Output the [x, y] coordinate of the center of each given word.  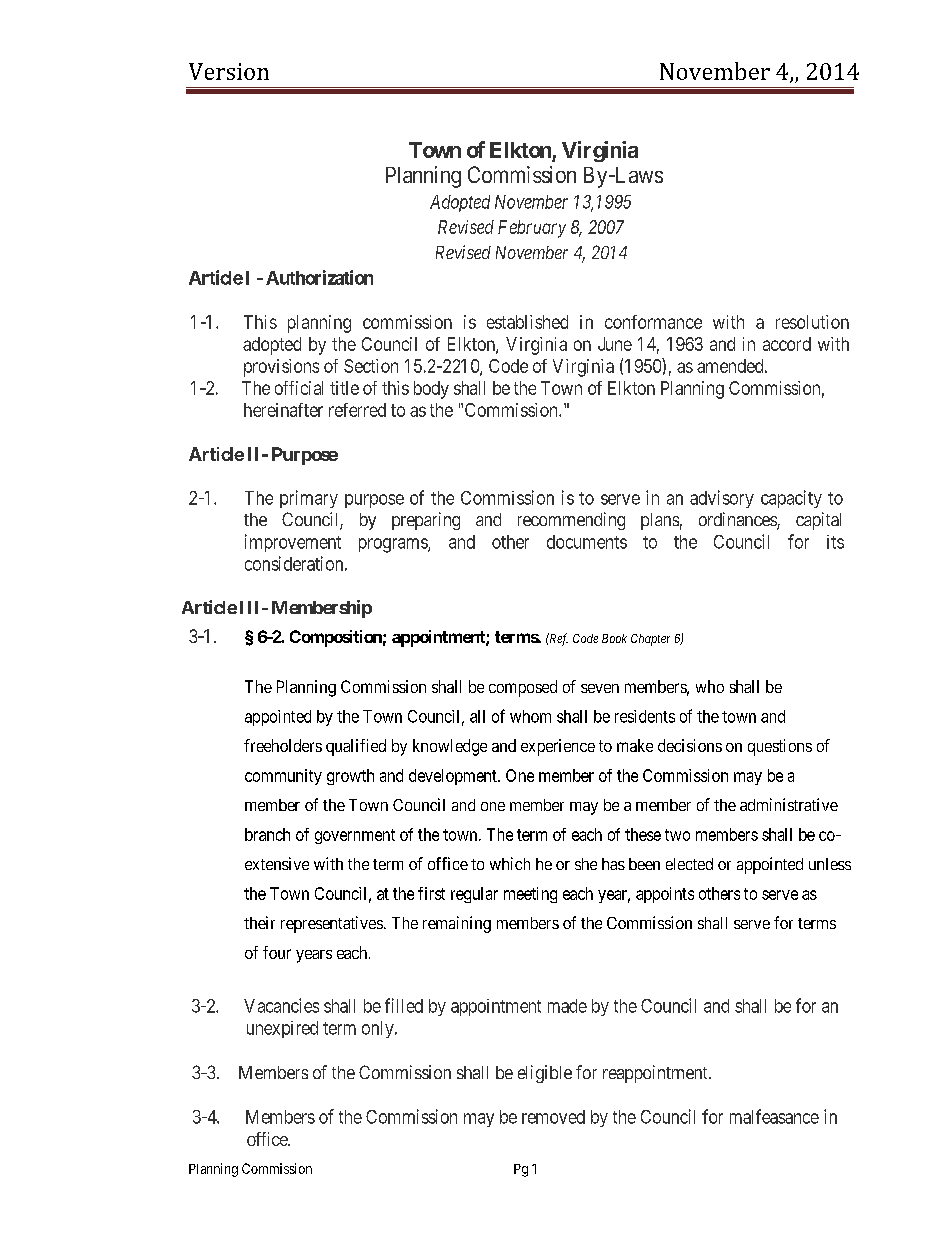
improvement [293, 543]
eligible [545, 1074]
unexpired [282, 1029]
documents [587, 542]
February [532, 229]
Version [229, 71]
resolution [812, 322]
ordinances [738, 520]
